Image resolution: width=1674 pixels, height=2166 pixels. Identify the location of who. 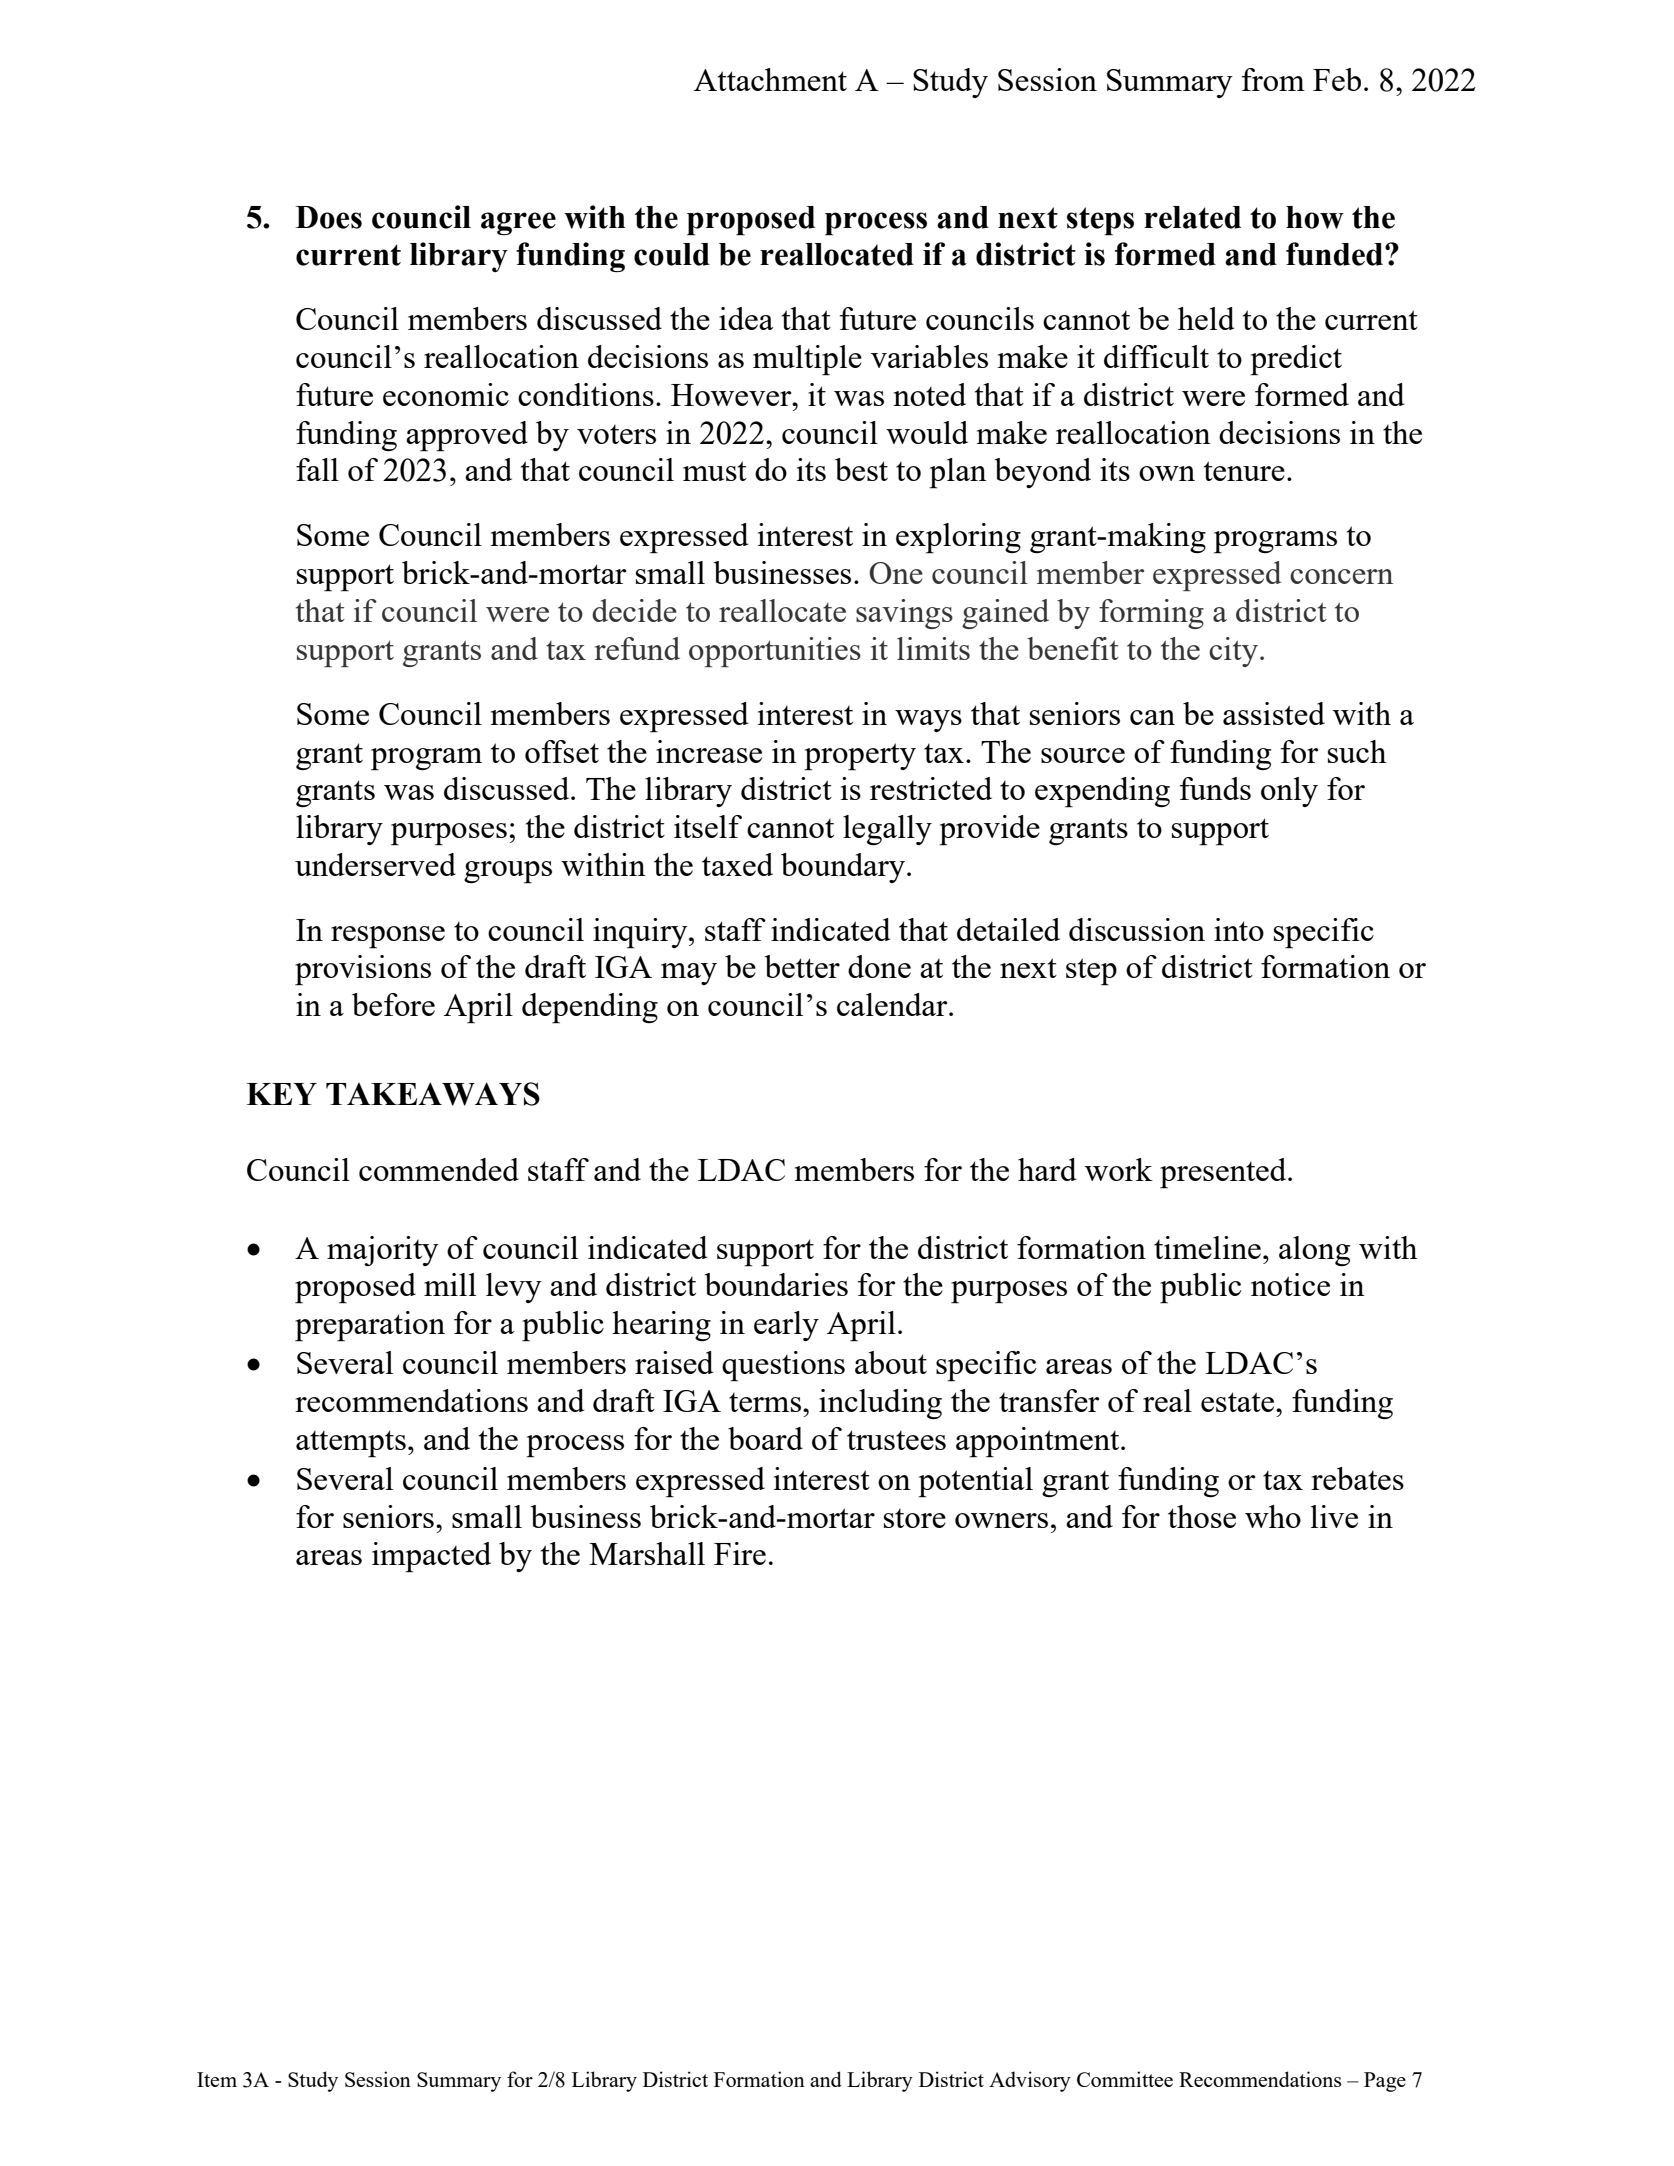
(1273, 1516).
